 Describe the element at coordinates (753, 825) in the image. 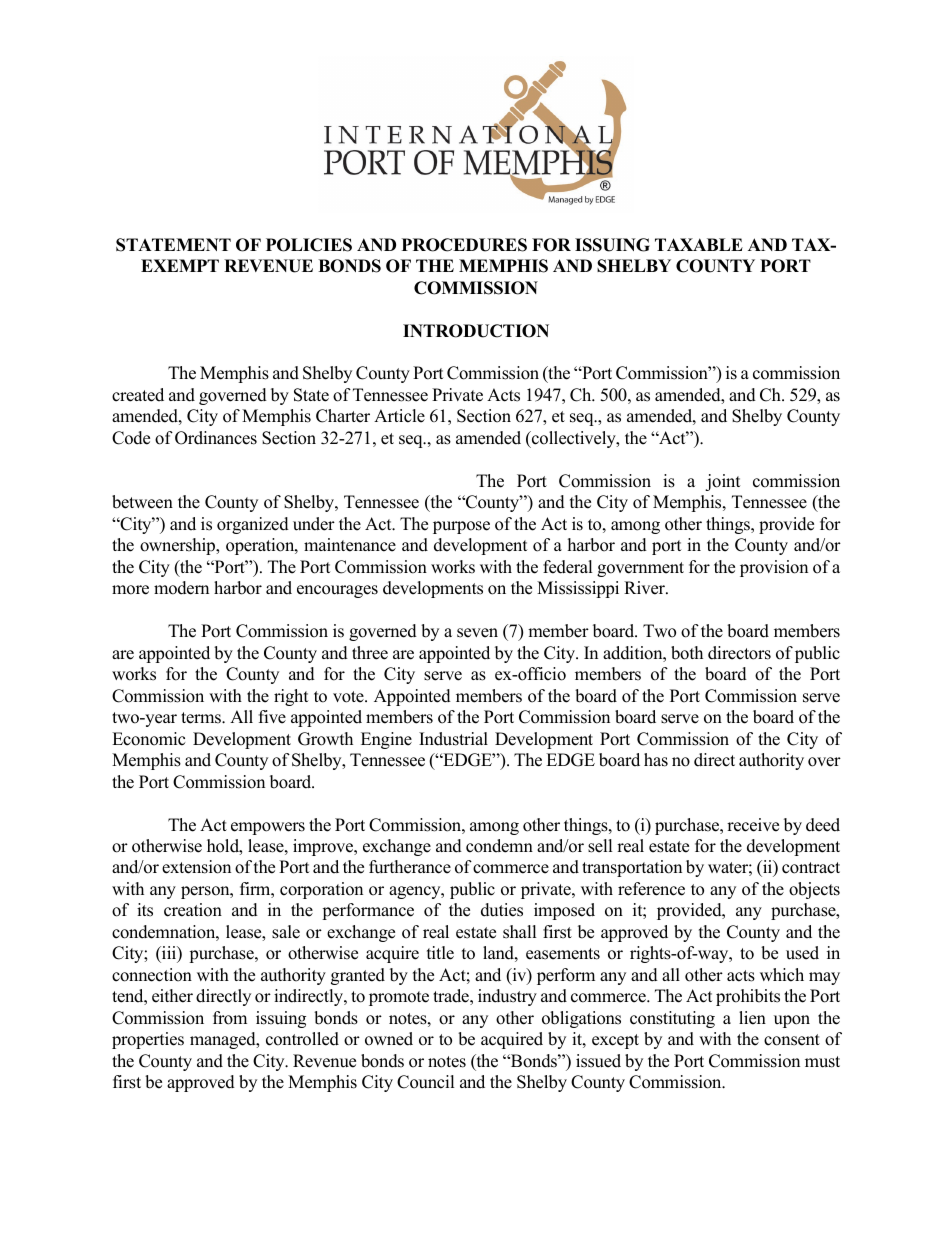

I see `receive` at that location.
